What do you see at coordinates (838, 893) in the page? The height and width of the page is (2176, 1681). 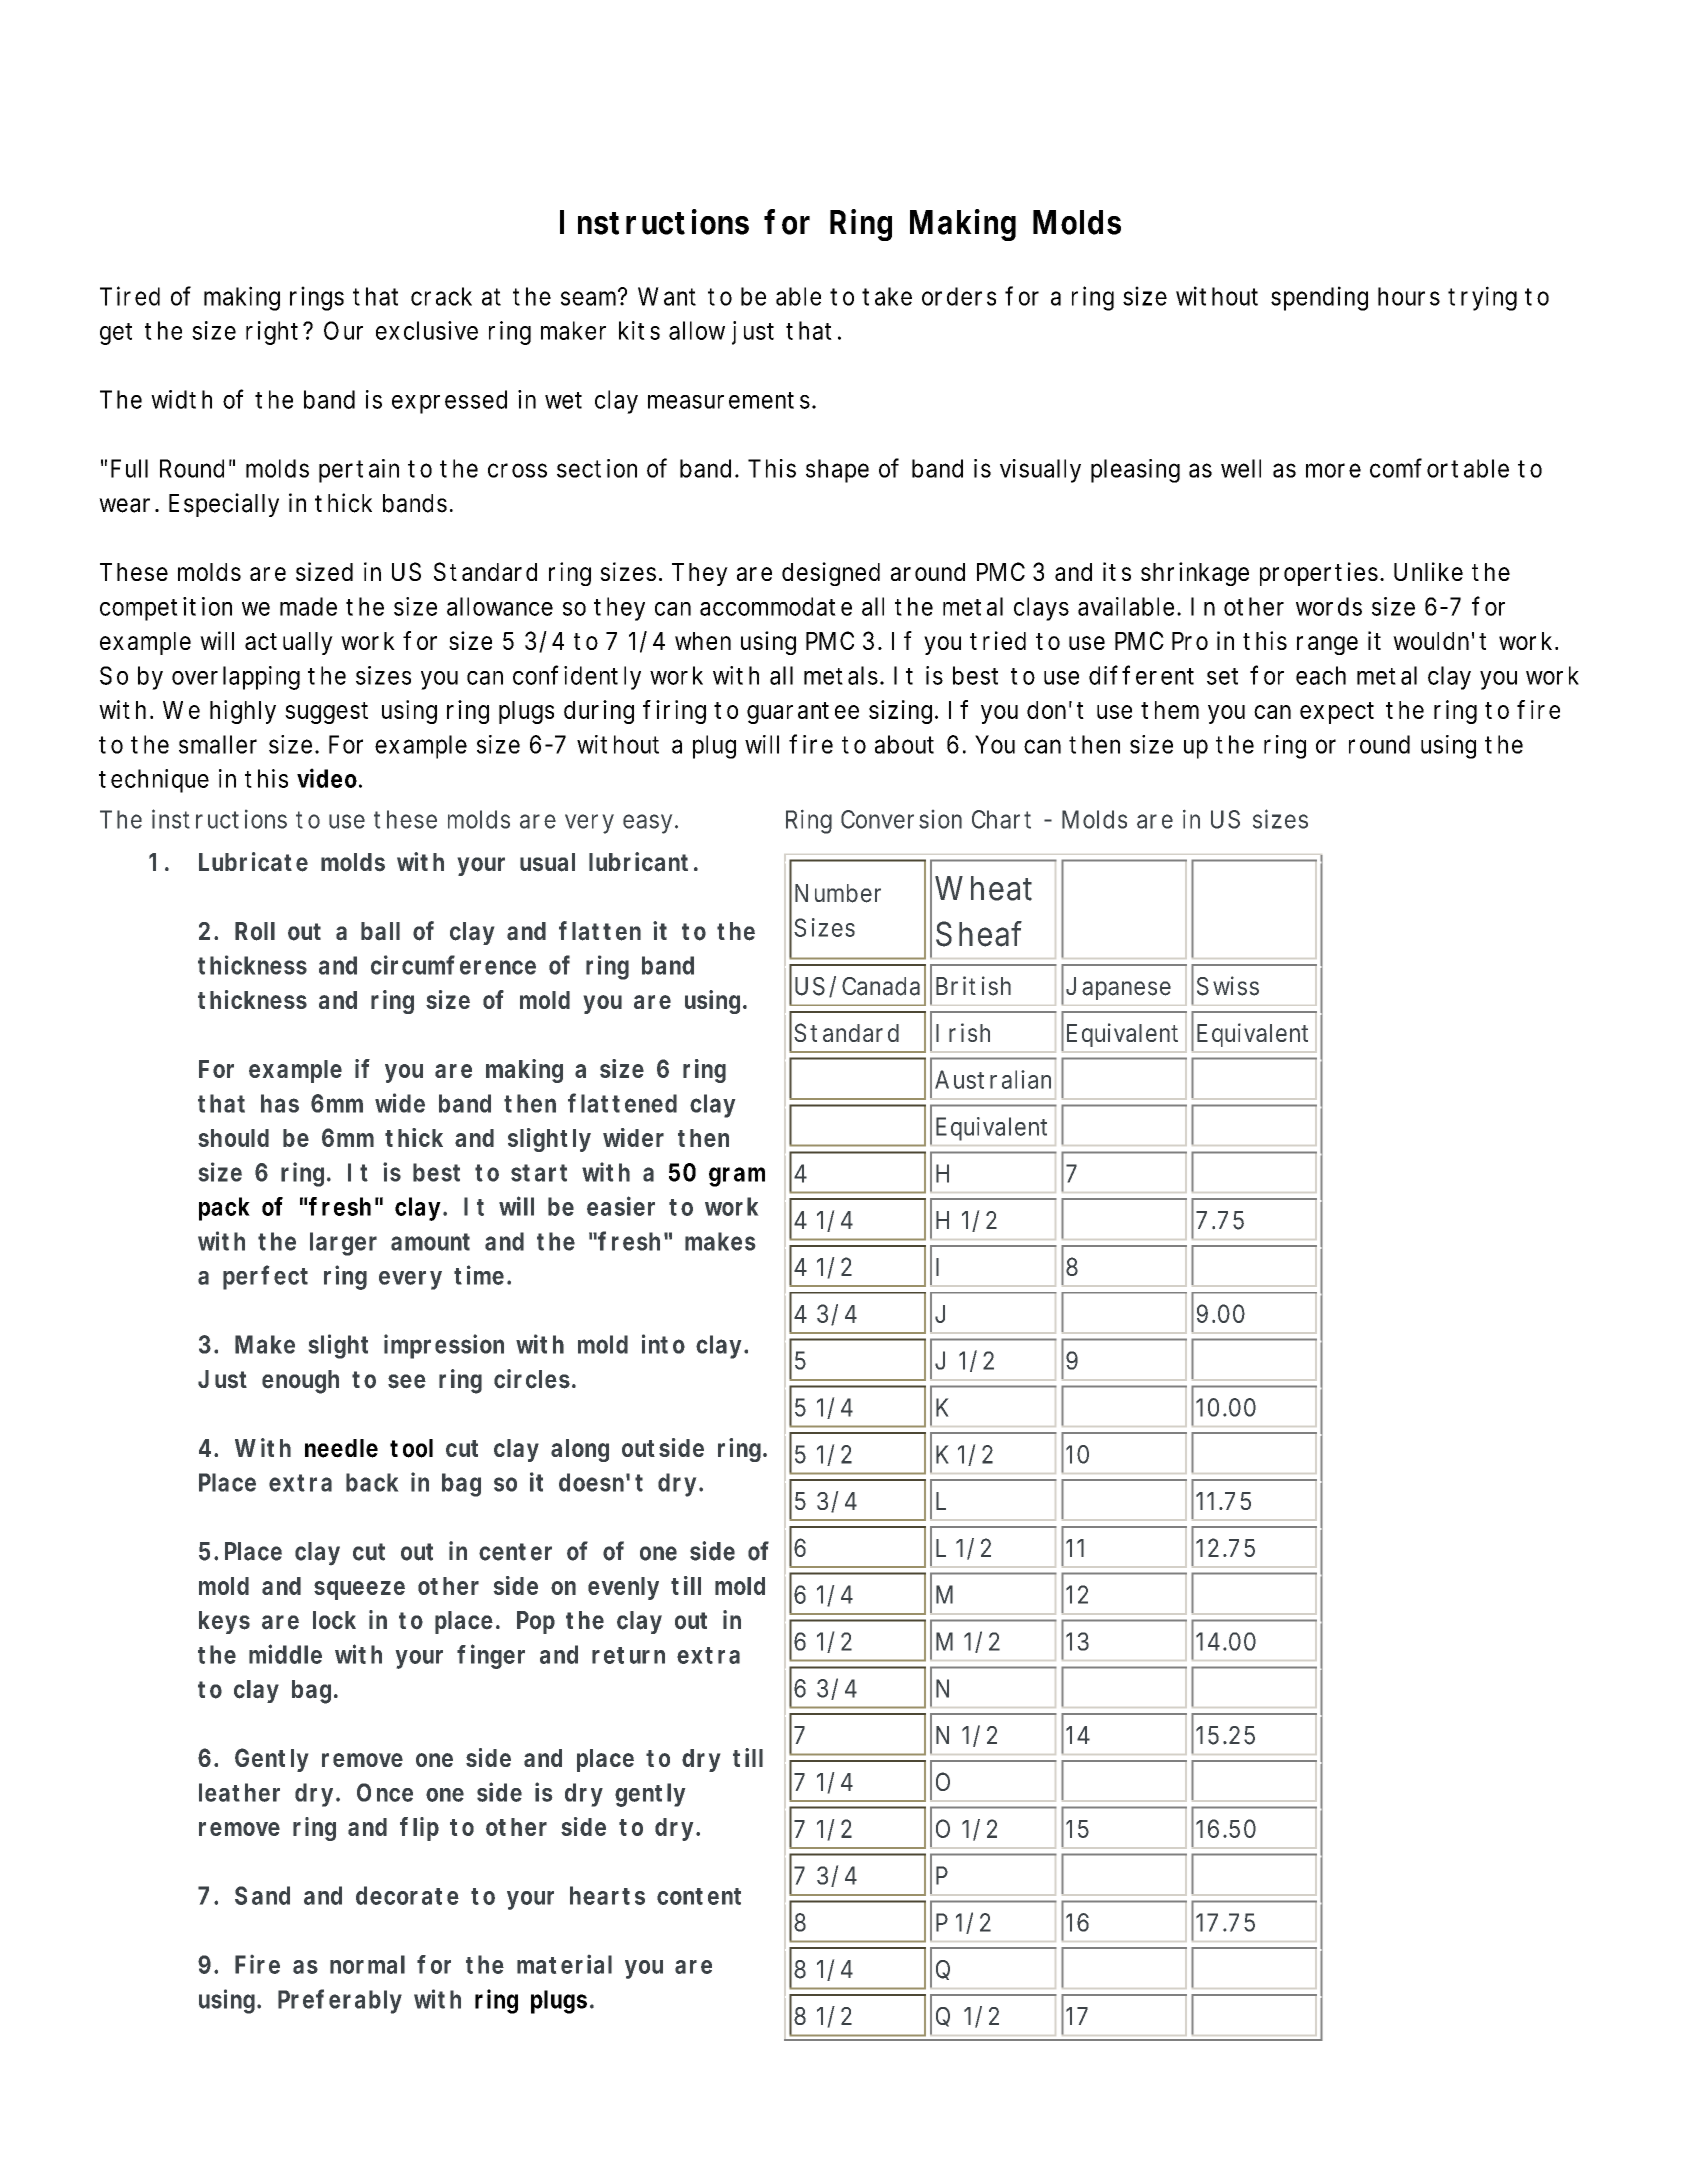 I see `Number` at bounding box center [838, 893].
